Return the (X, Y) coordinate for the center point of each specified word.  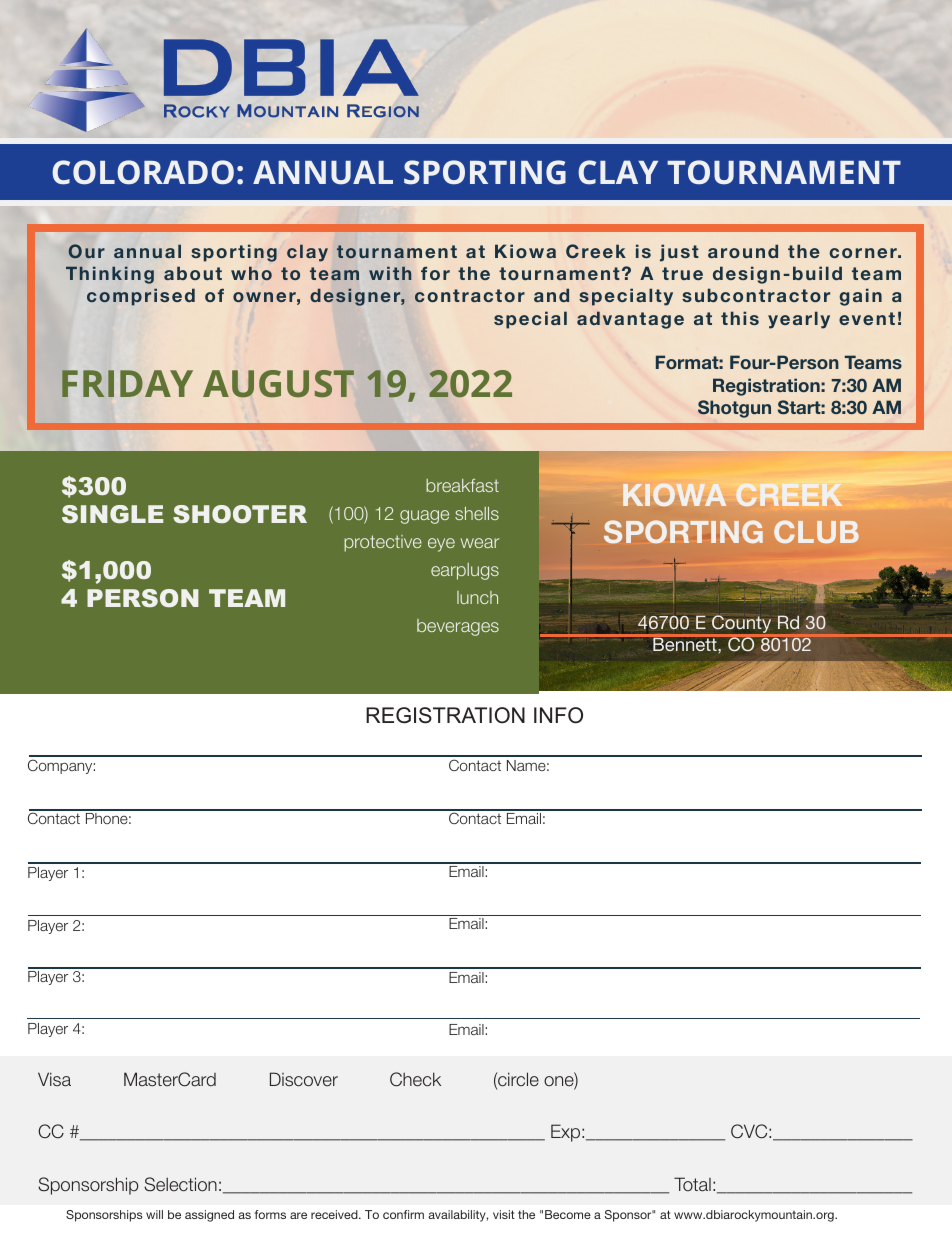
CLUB (816, 531)
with (390, 273)
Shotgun (734, 409)
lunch (477, 597)
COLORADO (143, 172)
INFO (558, 715)
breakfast (462, 485)
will (154, 1214)
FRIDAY (127, 383)
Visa (54, 1079)
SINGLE (112, 514)
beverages (458, 627)
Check (415, 1079)
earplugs (465, 571)
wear (480, 543)
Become (568, 1214)
